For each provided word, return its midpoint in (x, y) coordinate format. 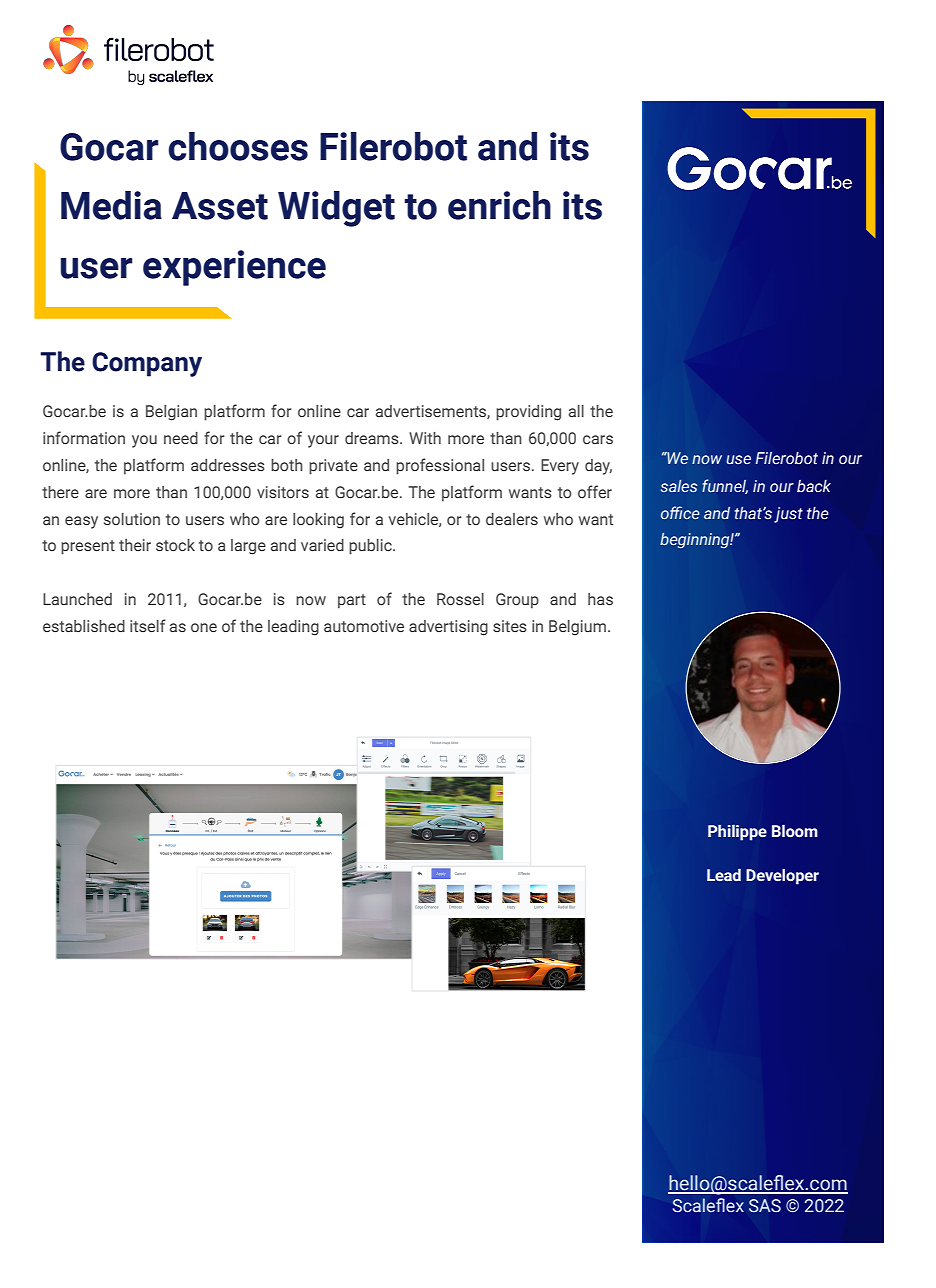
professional (440, 466)
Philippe (737, 832)
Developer (782, 877)
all (576, 411)
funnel (725, 486)
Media (111, 205)
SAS (765, 1206)
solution (132, 519)
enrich (499, 205)
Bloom (795, 831)
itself (148, 625)
